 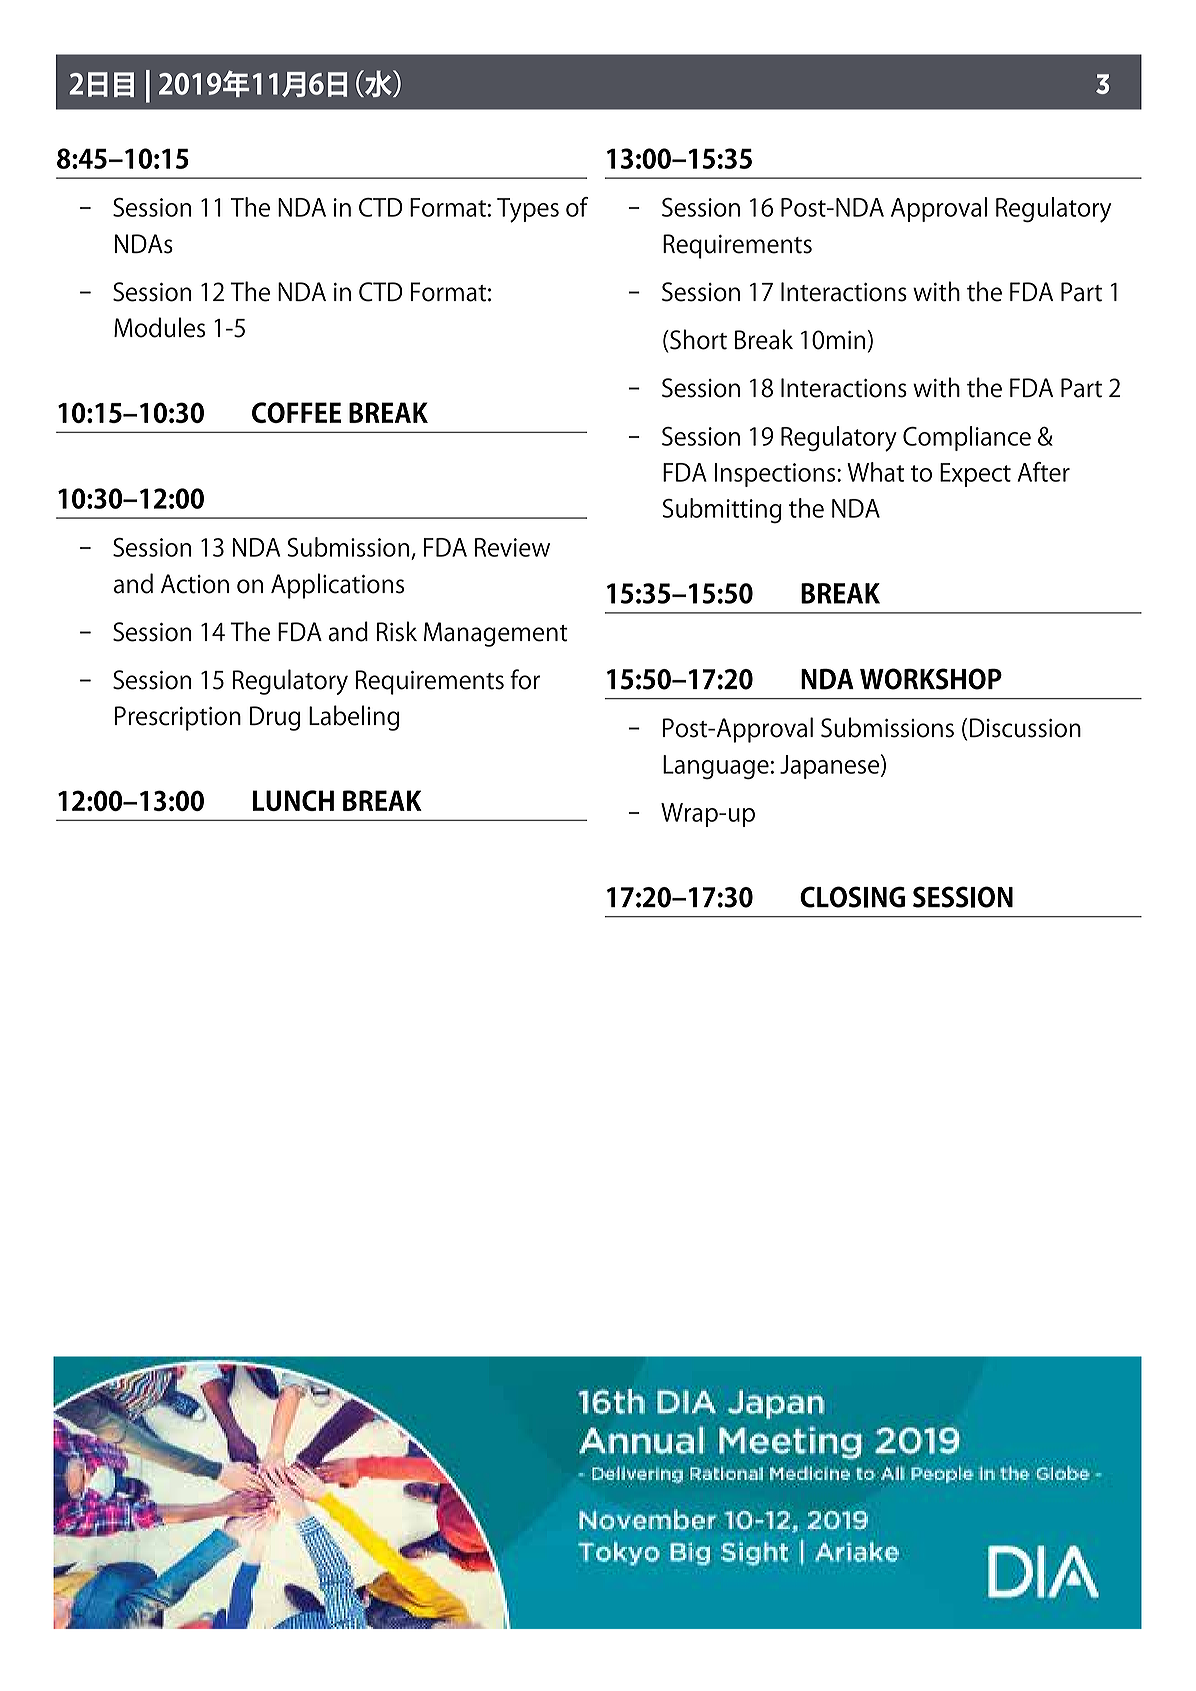 What do you see at coordinates (528, 210) in the screenshot?
I see `Types` at bounding box center [528, 210].
